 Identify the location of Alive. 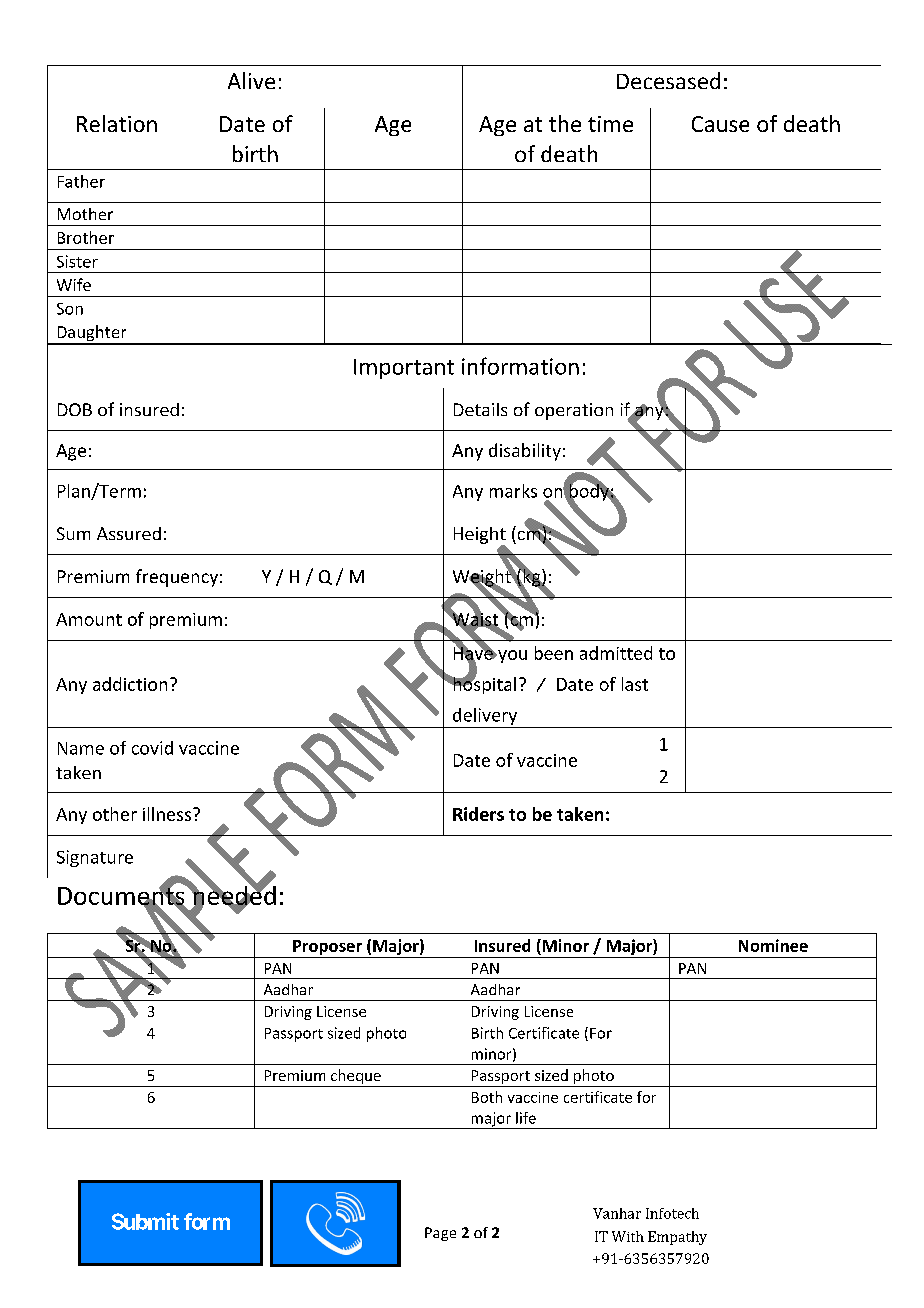
(251, 80).
